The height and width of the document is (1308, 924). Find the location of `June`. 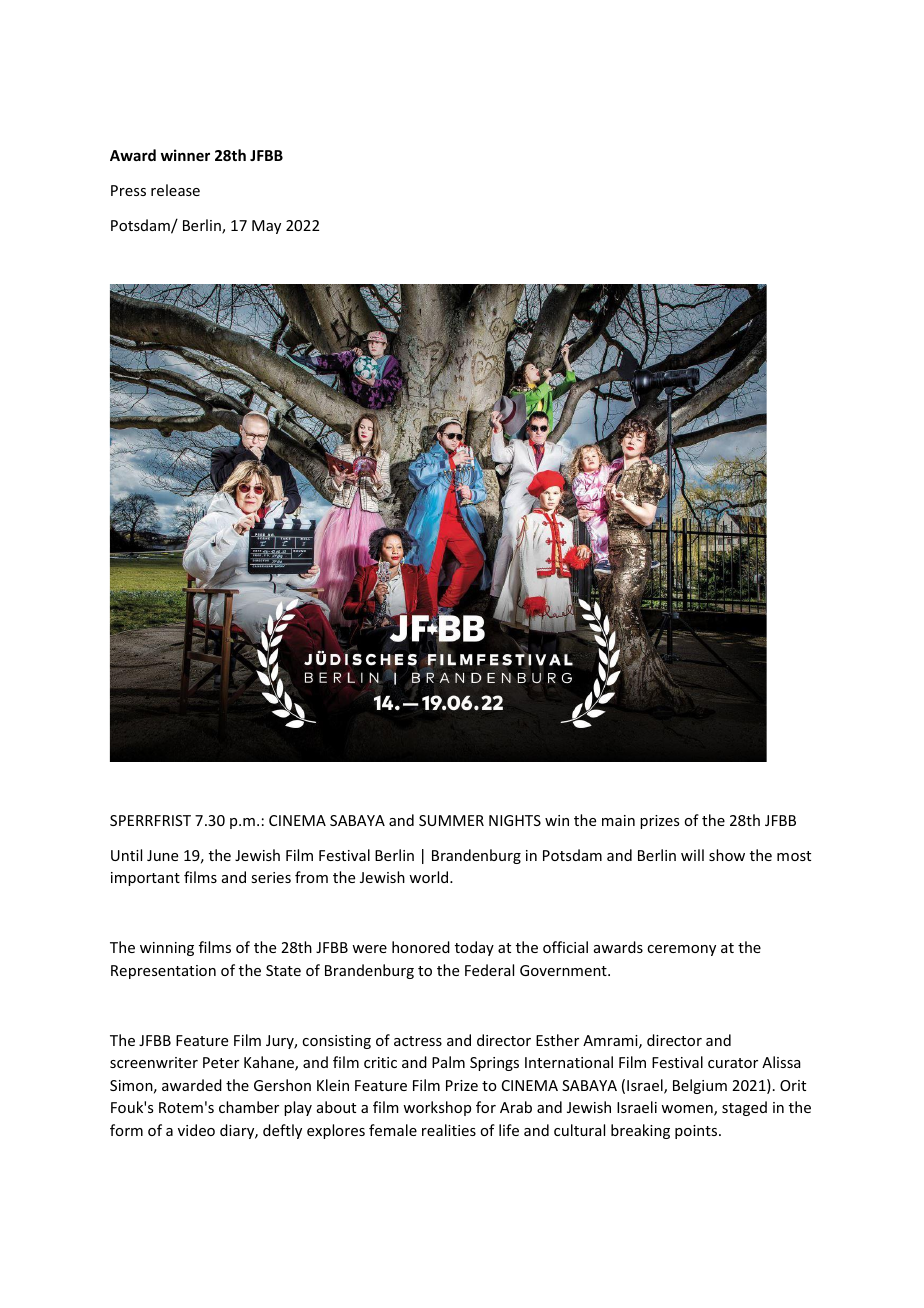

June is located at coordinates (162, 855).
